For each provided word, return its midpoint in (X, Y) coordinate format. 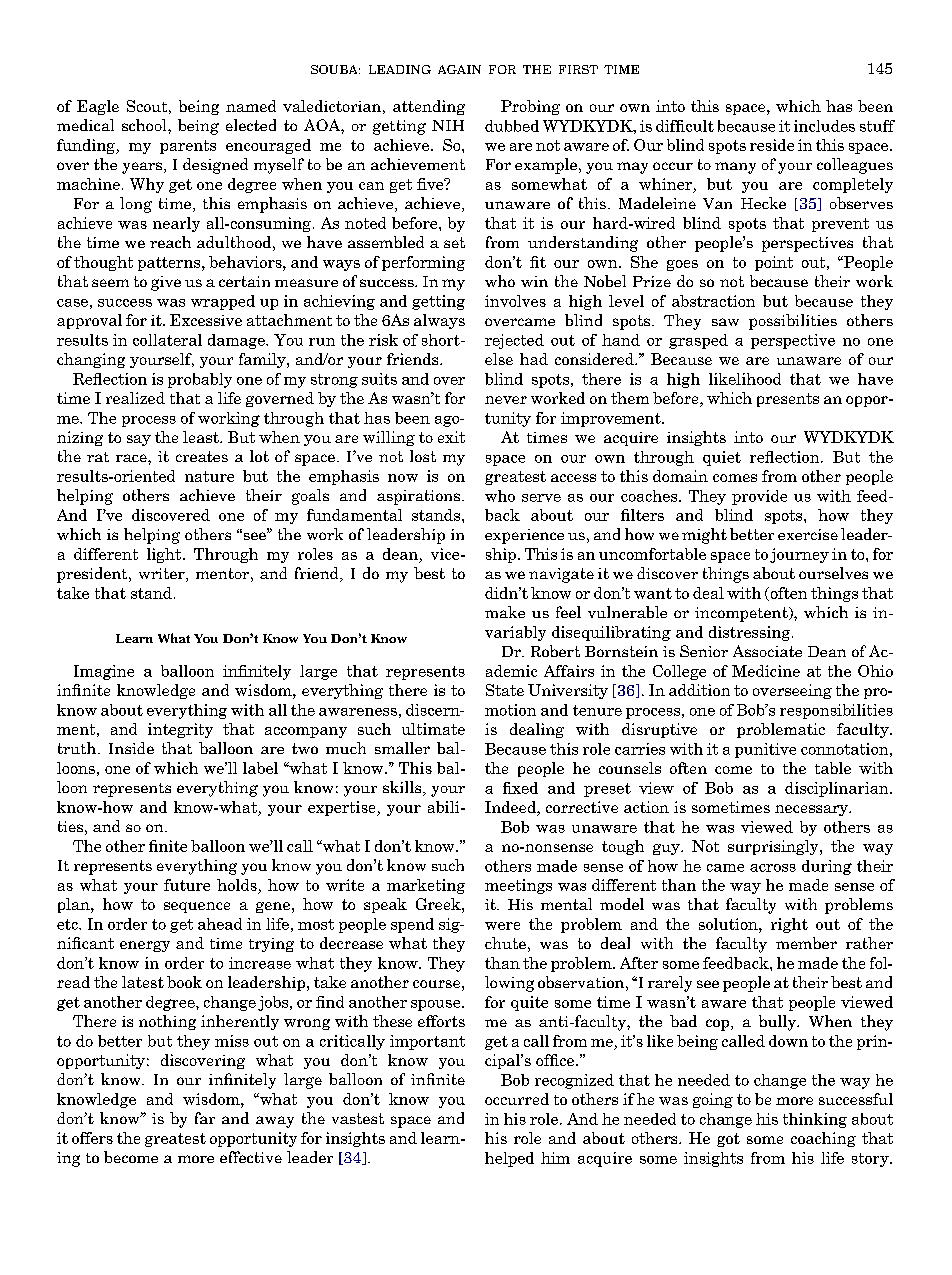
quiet (722, 458)
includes (824, 126)
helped (509, 1159)
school (145, 125)
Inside (131, 748)
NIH (448, 125)
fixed (520, 788)
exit (451, 437)
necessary (812, 810)
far (205, 1118)
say (139, 440)
